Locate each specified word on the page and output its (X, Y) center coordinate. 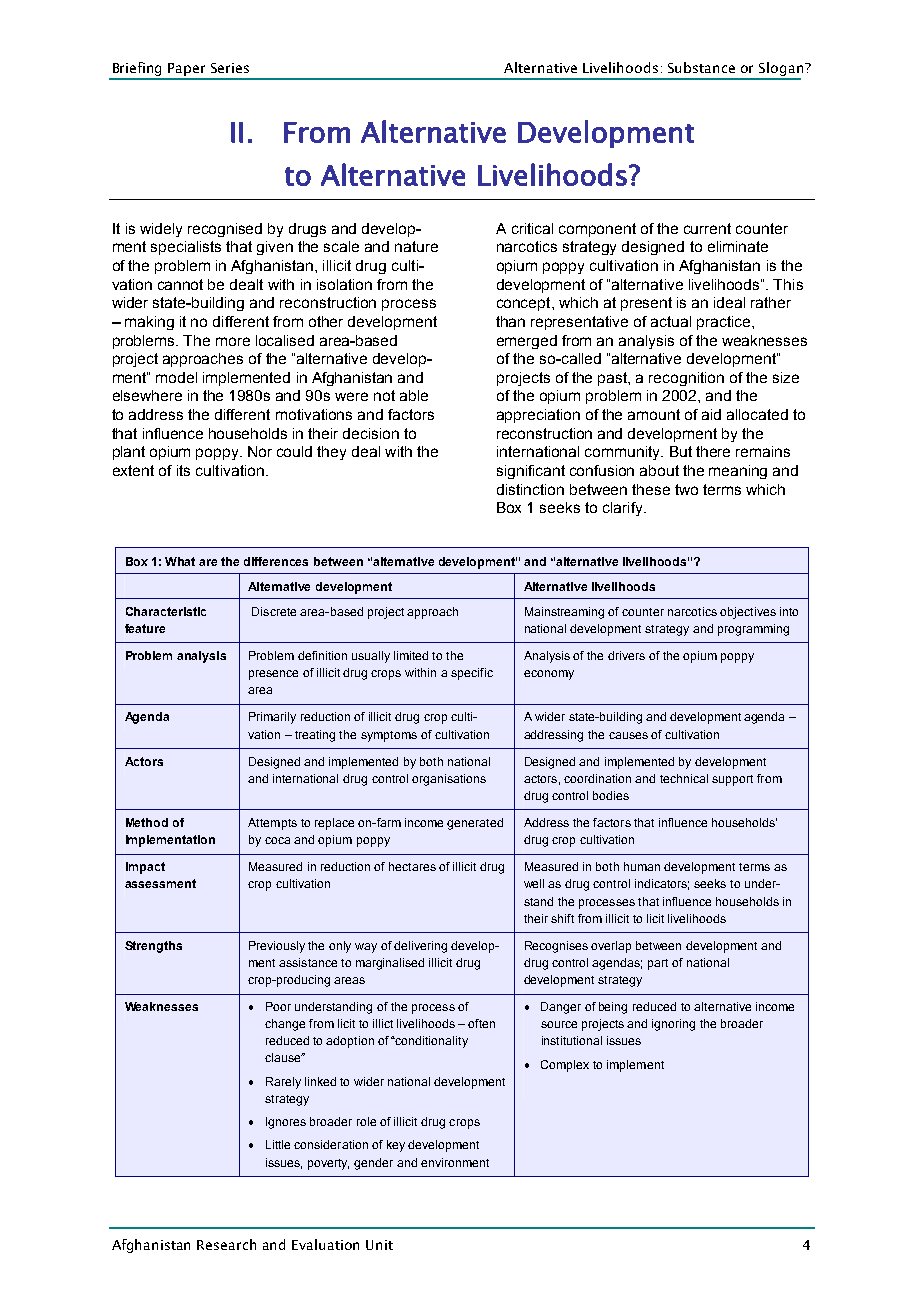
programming (753, 630)
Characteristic (166, 611)
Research (226, 1244)
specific (472, 674)
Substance (701, 67)
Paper (187, 71)
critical (532, 228)
